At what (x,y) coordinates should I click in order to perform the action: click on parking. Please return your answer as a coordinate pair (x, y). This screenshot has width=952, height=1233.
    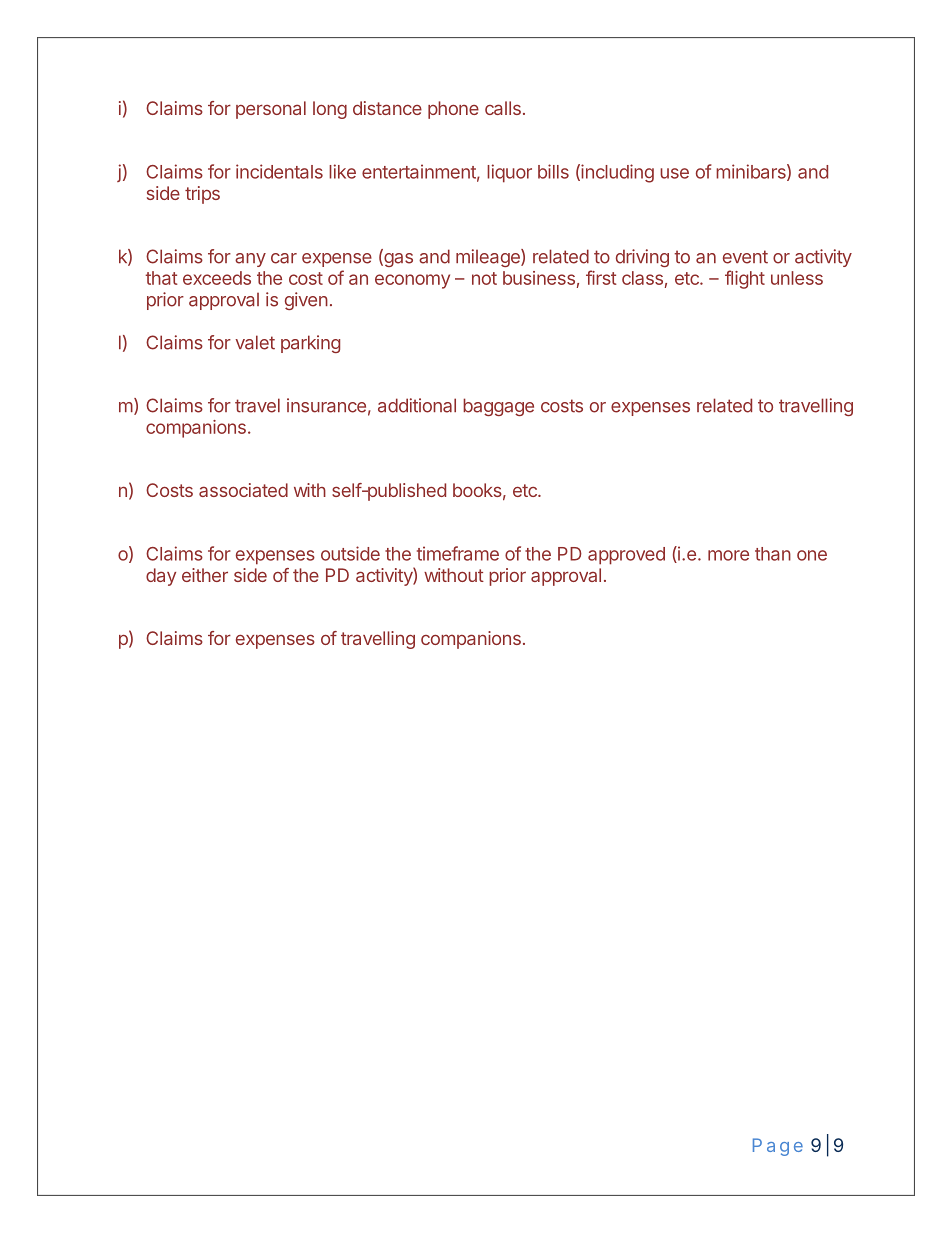
    Looking at the image, I should click on (310, 344).
